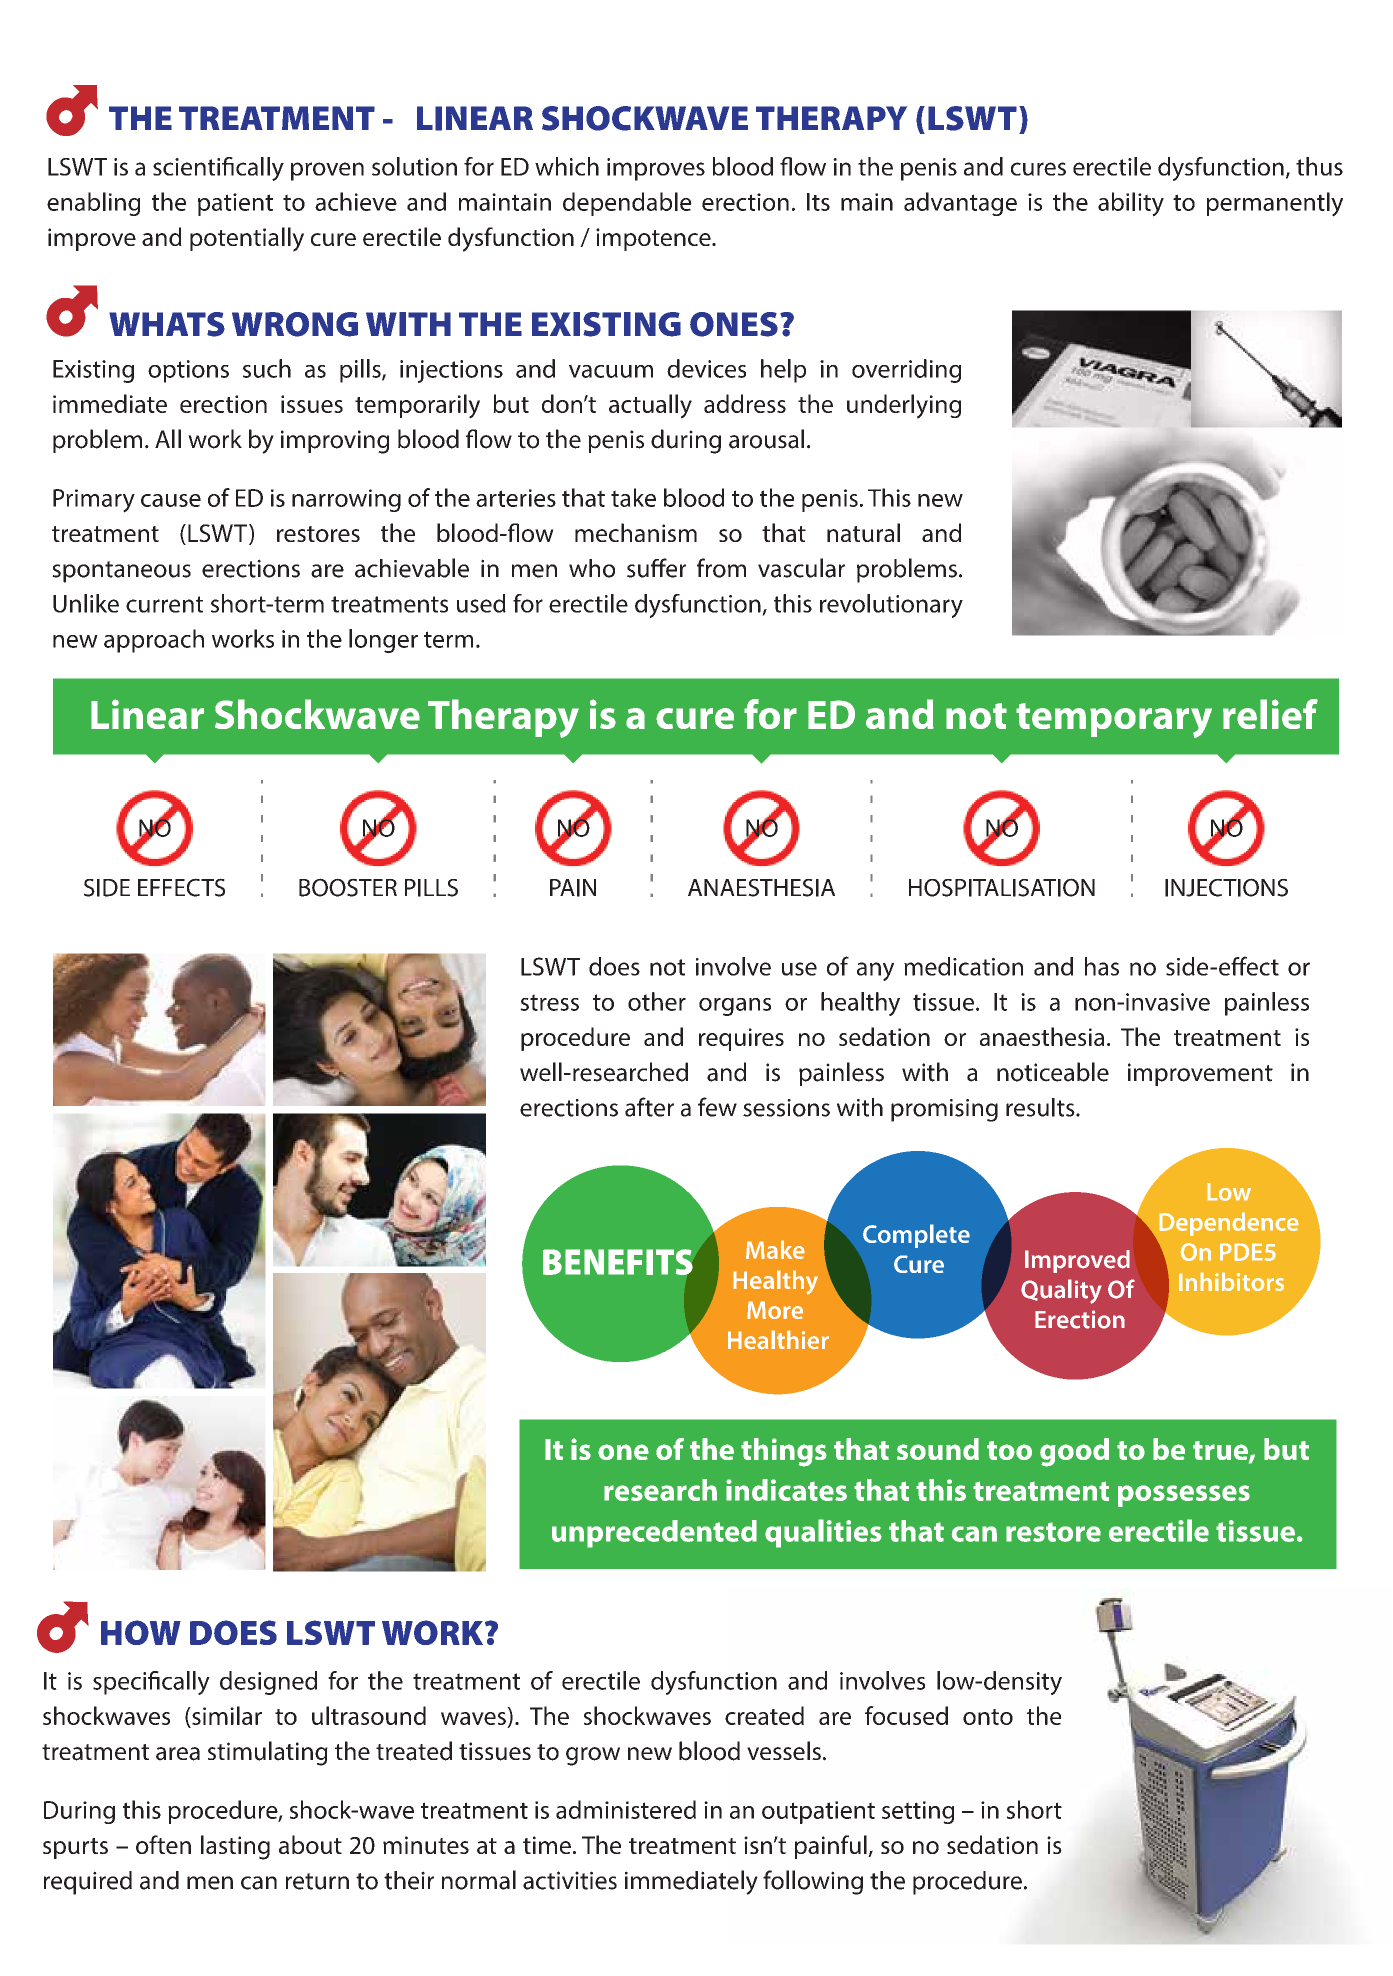 The height and width of the page is (1976, 1393). What do you see at coordinates (171, 500) in the page?
I see `cause` at bounding box center [171, 500].
